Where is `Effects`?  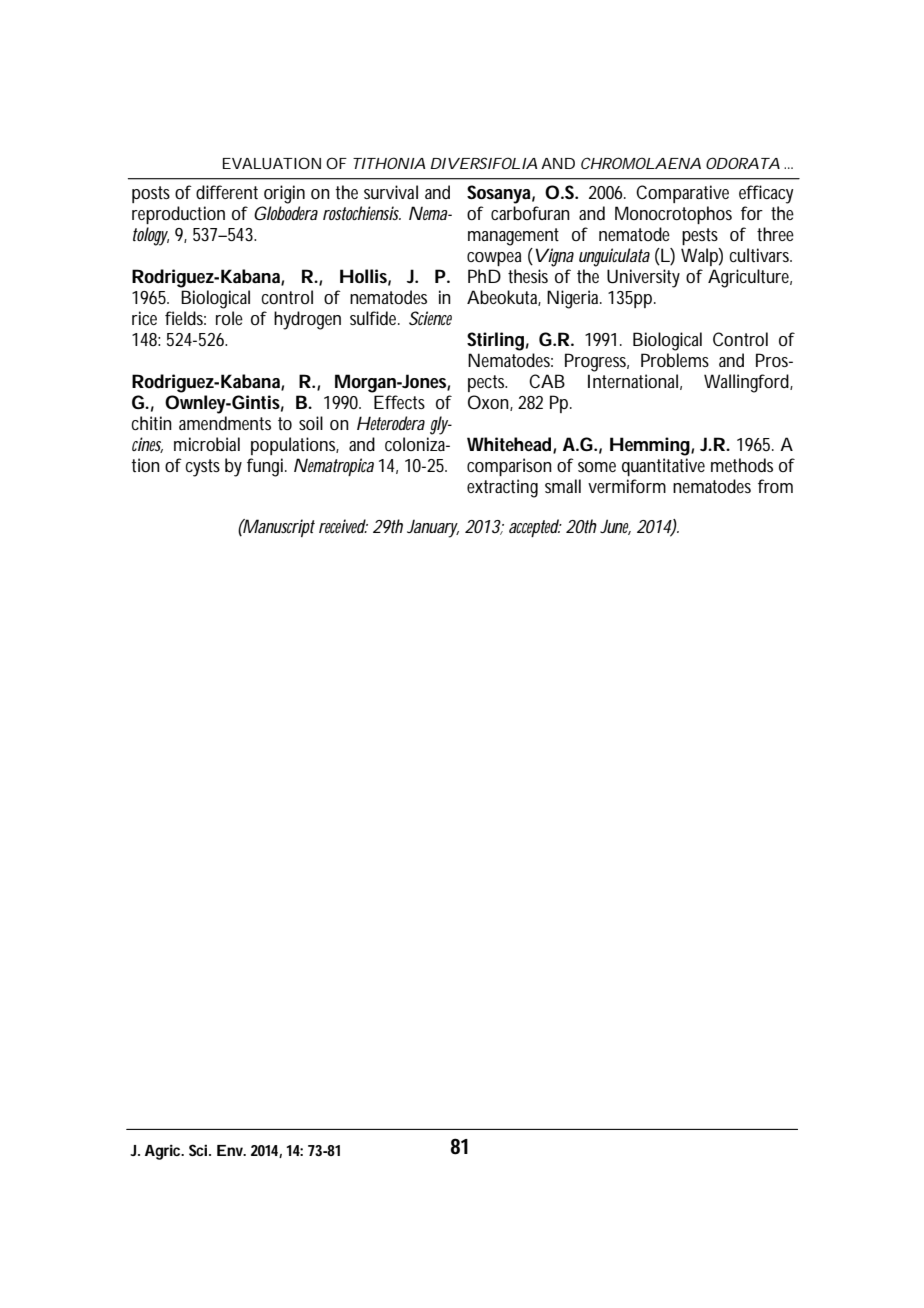
Effects is located at coordinates (399, 402).
